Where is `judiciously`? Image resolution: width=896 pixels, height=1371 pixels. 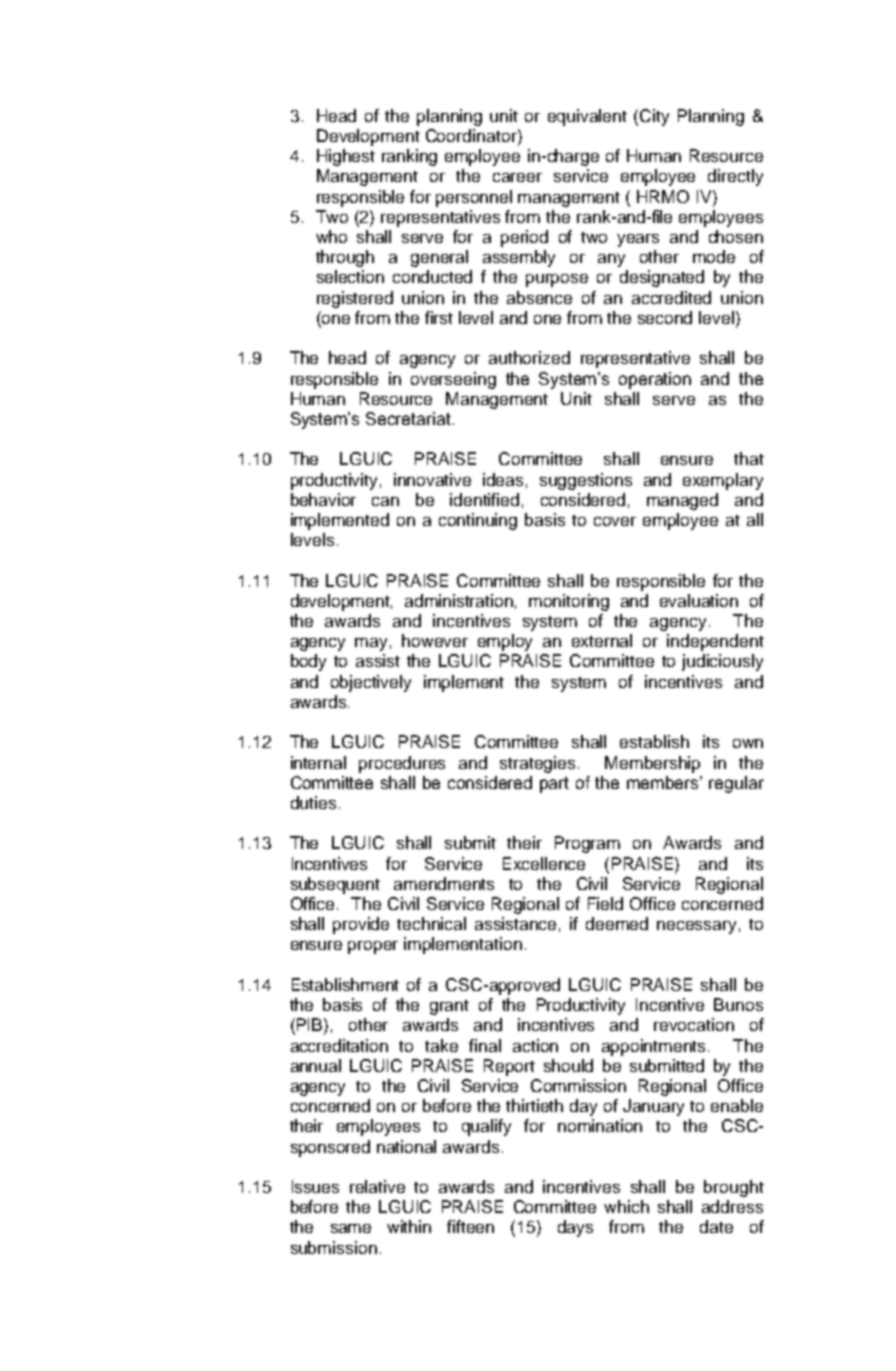
judiciously is located at coordinates (722, 662).
